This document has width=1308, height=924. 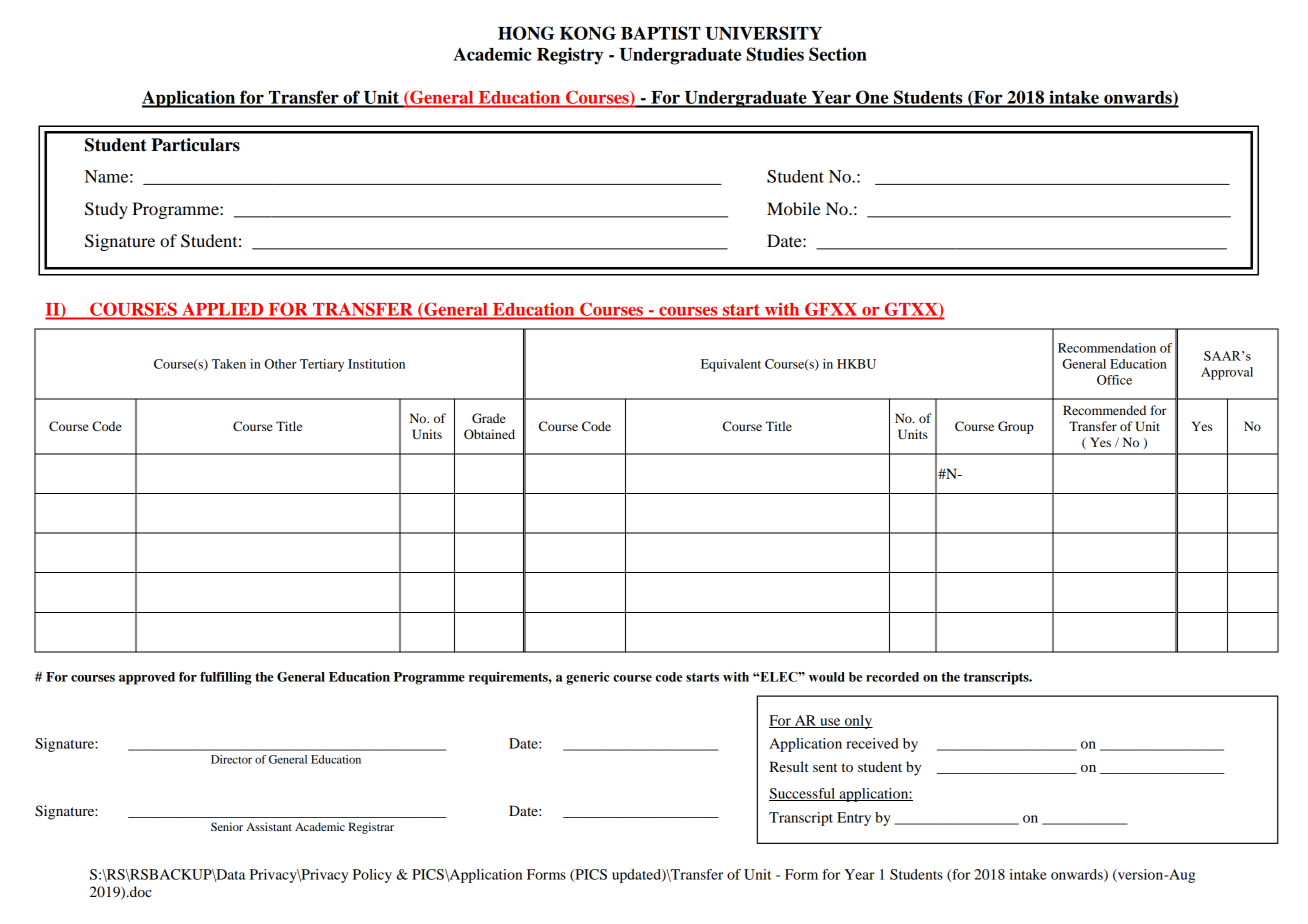 I want to click on Group, so click(x=1016, y=427).
